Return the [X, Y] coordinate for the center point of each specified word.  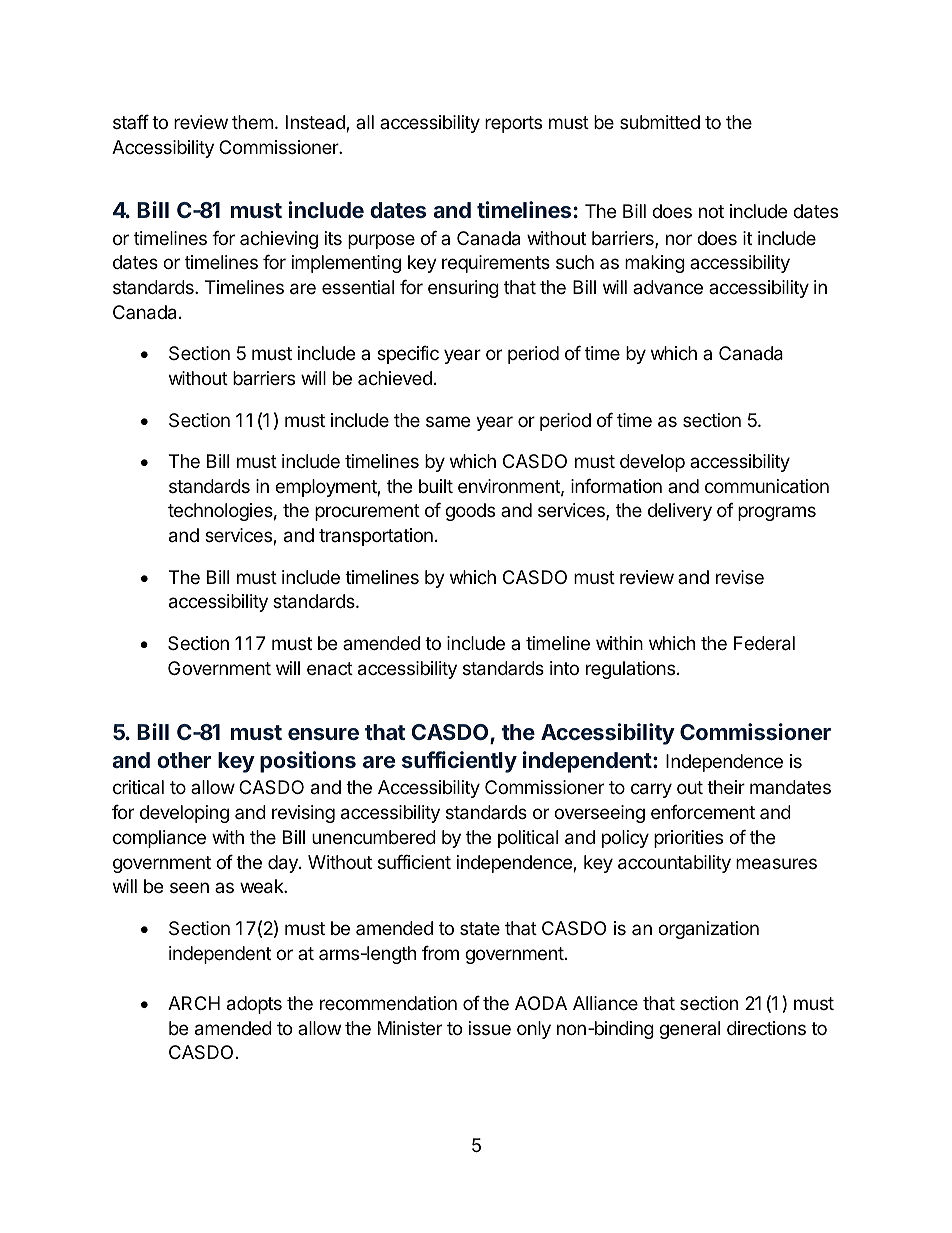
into [564, 668]
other [184, 760]
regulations [632, 670]
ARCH [194, 1003]
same [448, 421]
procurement [367, 512]
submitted [660, 122]
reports [513, 124]
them [252, 122]
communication [767, 486]
